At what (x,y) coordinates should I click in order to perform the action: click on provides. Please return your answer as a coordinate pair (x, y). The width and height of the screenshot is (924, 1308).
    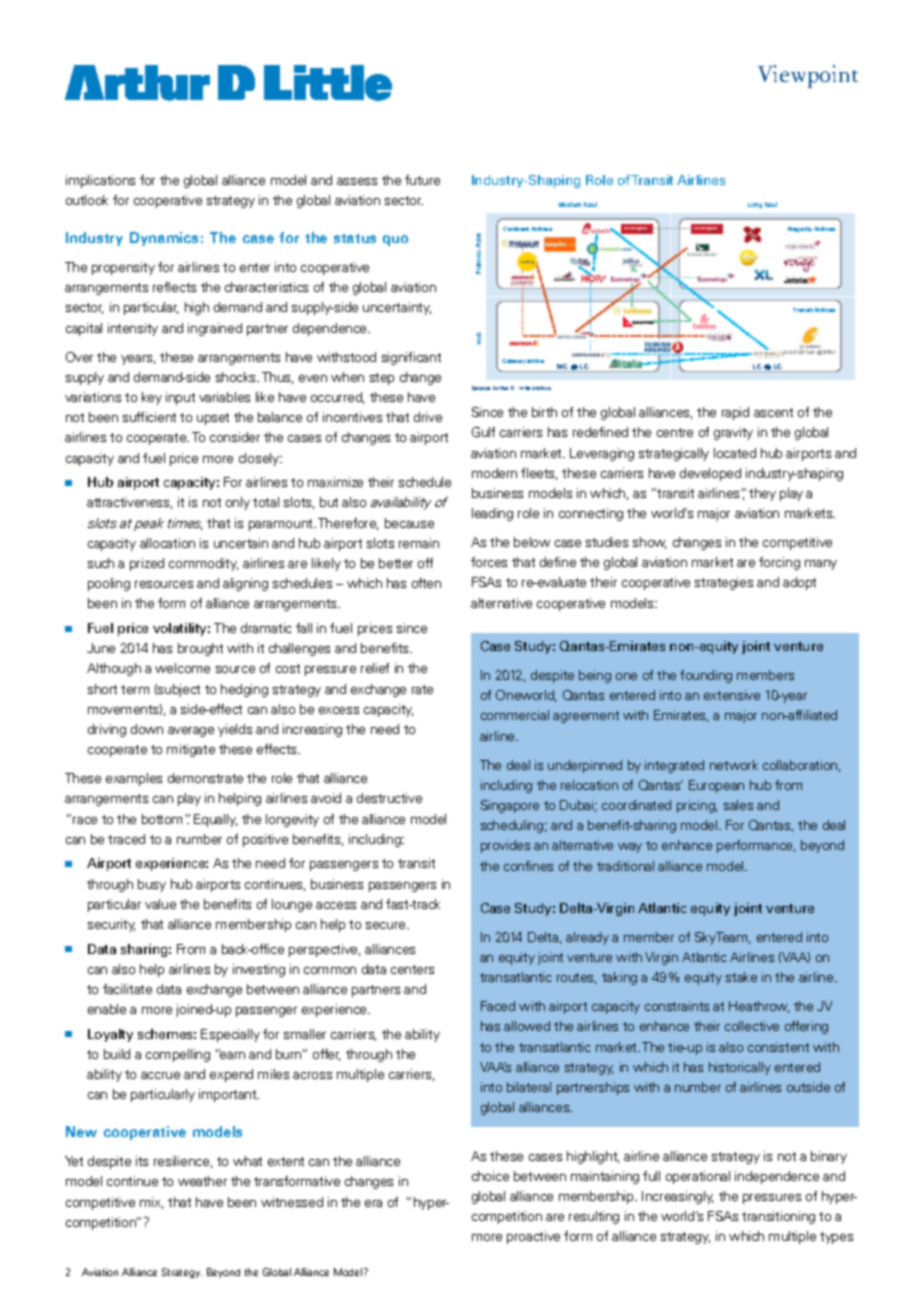
    Looking at the image, I should click on (505, 846).
